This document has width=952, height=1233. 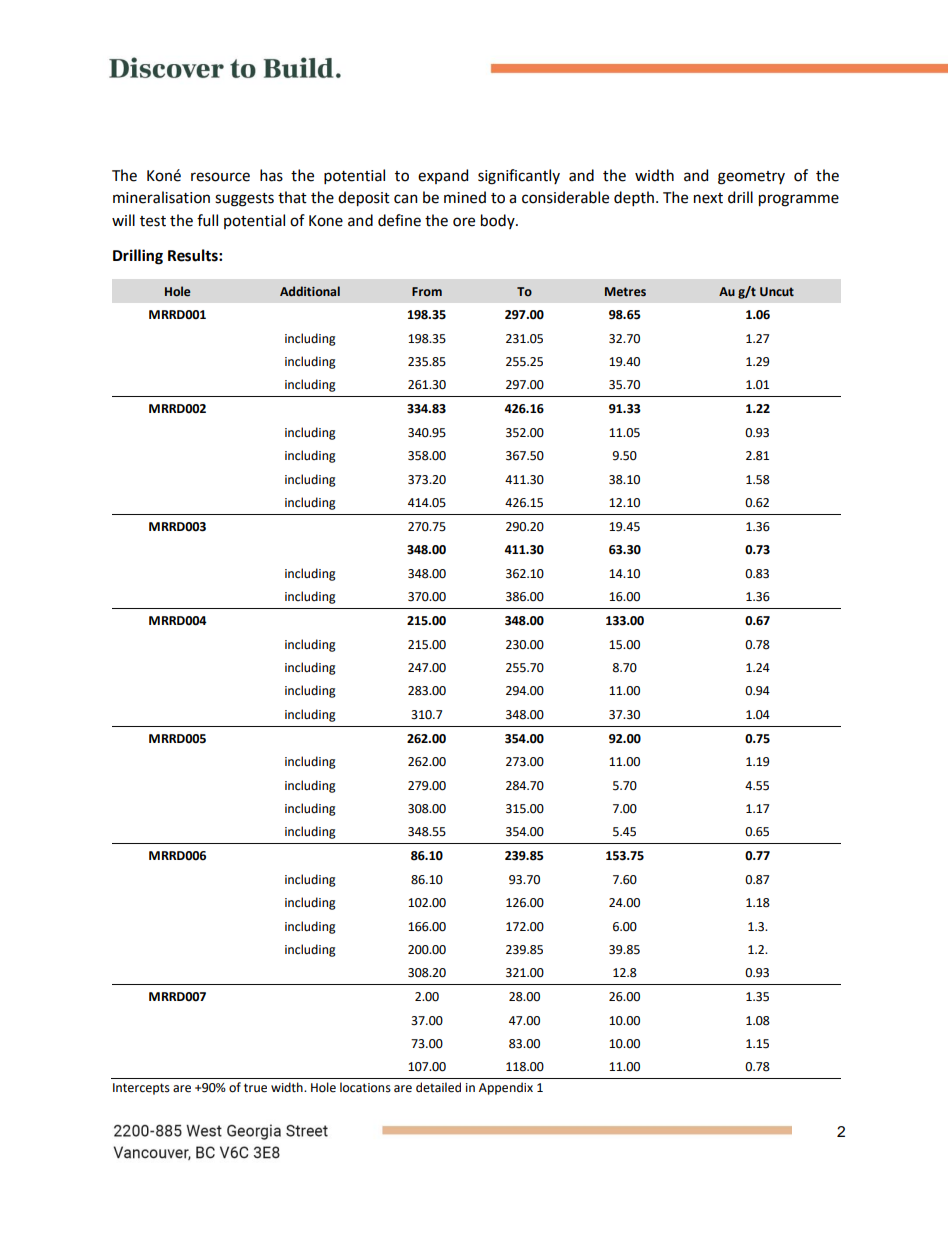 What do you see at coordinates (708, 198) in the document?
I see `next` at bounding box center [708, 198].
